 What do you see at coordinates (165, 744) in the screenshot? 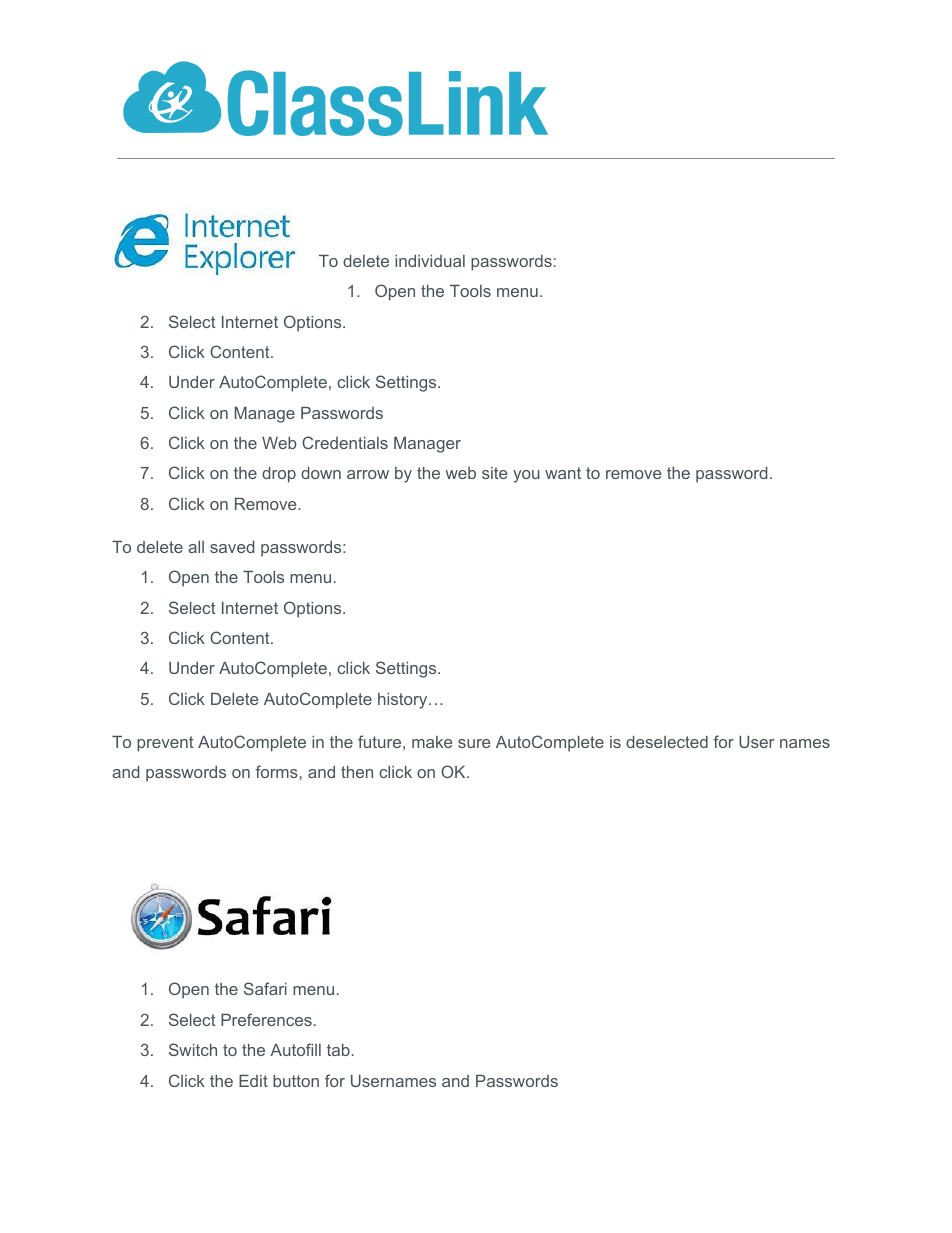
I see `prevent` at bounding box center [165, 744].
